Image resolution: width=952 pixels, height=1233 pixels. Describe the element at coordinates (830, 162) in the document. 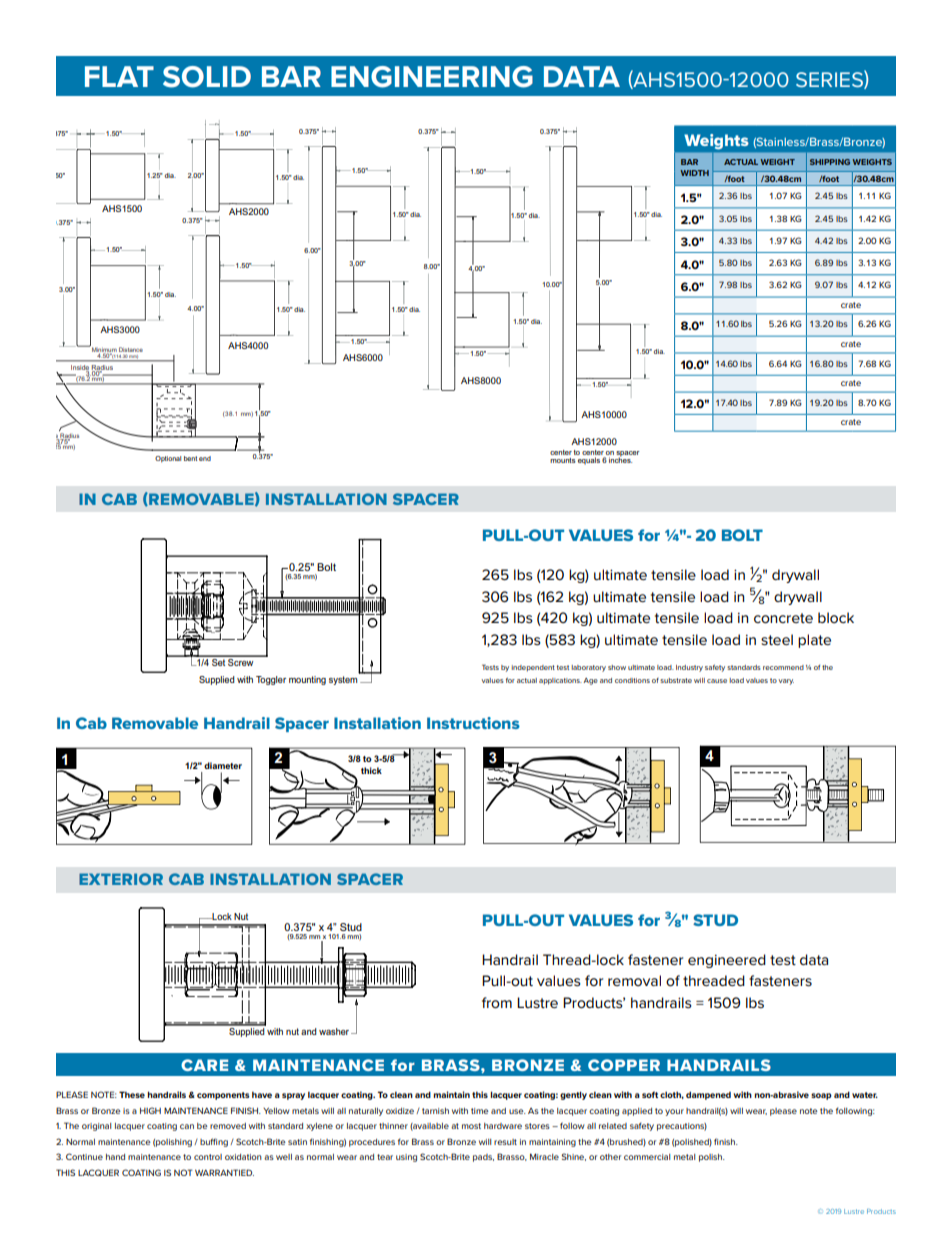

I see `SHIPPING` at that location.
